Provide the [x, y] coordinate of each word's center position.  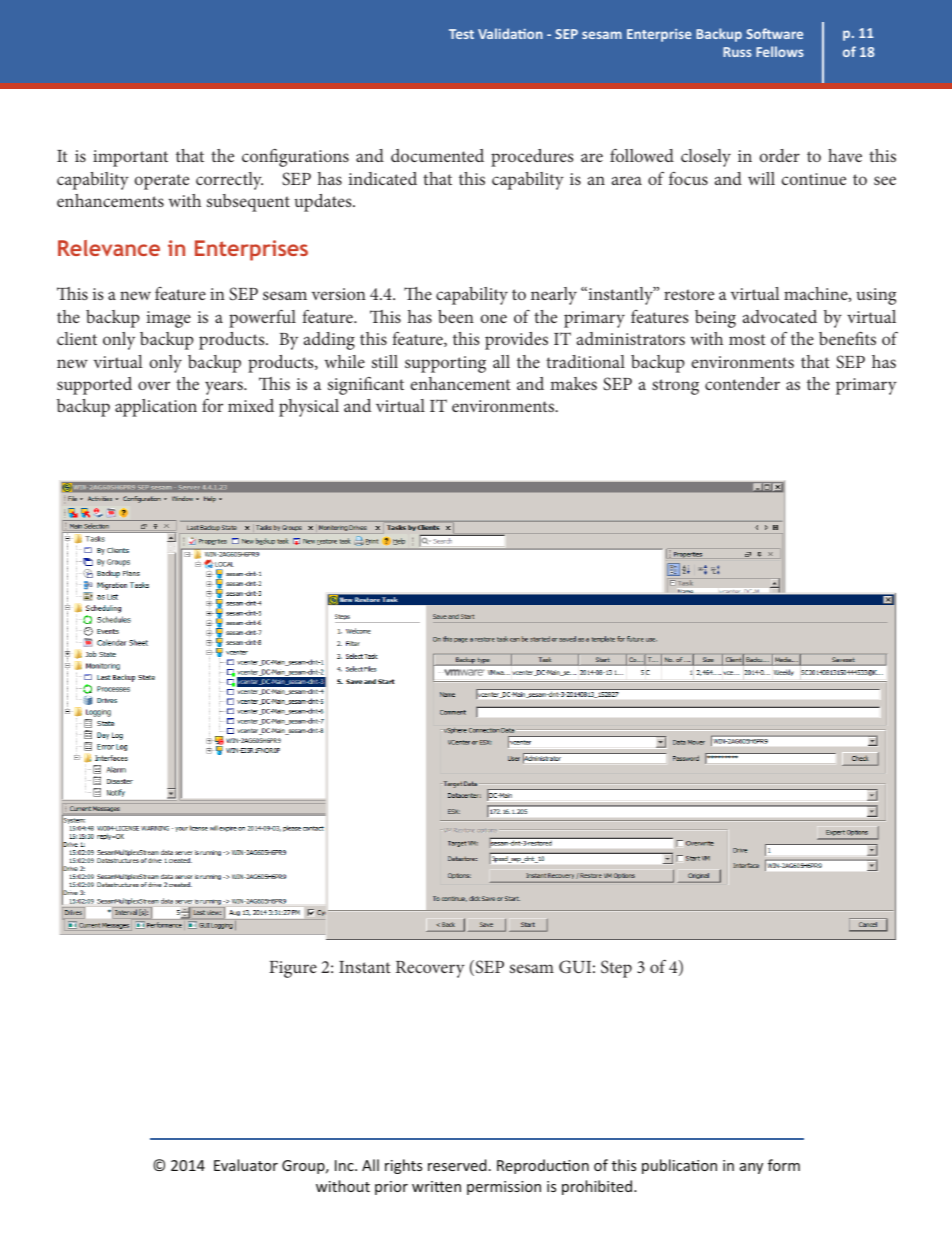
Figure [293, 969]
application [156, 408]
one [493, 318]
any [751, 1168]
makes [573, 383]
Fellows [780, 51]
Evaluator [246, 1165]
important [130, 158]
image [169, 319]
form [784, 1165]
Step [616, 969]
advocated [780, 316]
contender [742, 383]
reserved [457, 1165]
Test [461, 34]
